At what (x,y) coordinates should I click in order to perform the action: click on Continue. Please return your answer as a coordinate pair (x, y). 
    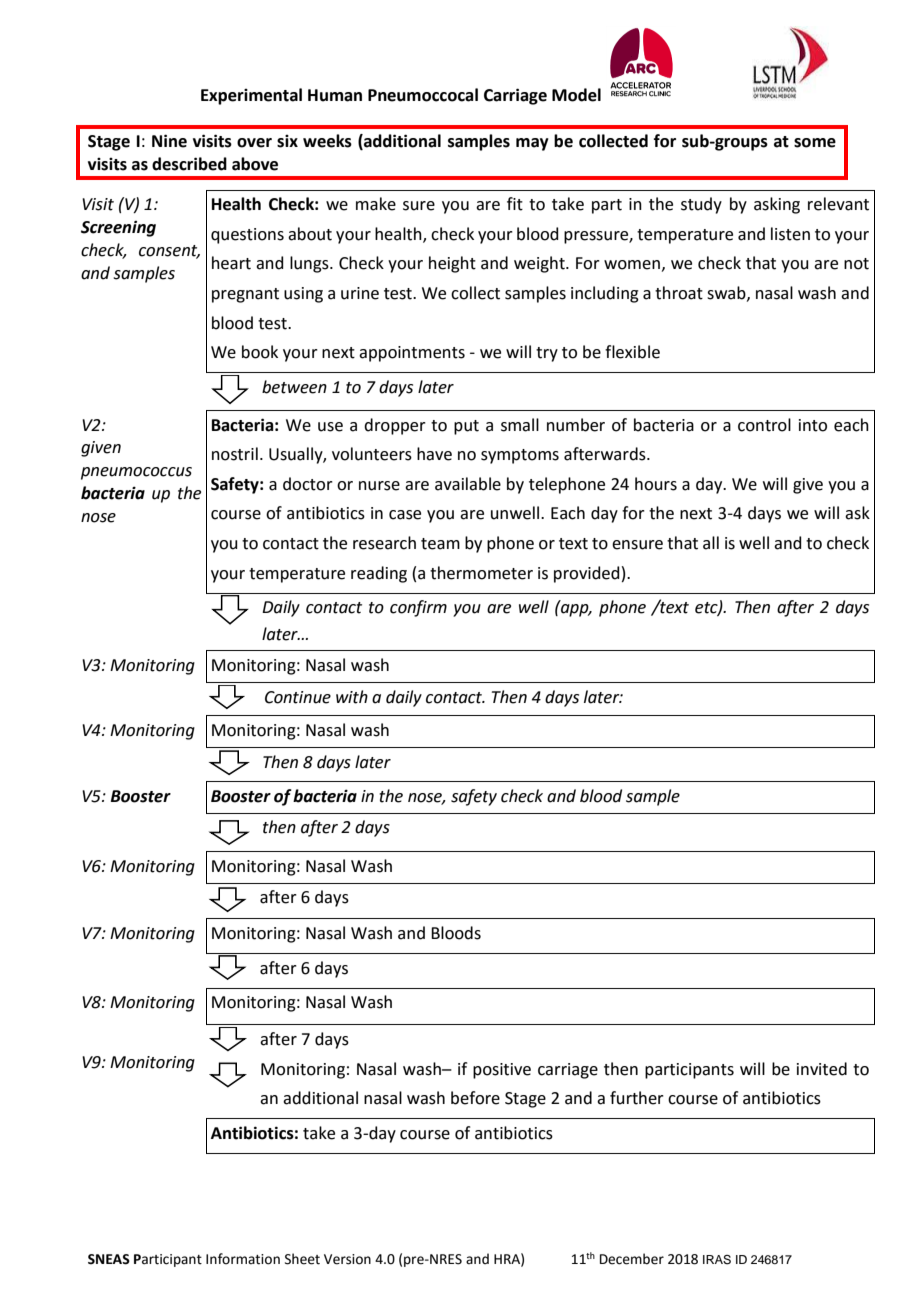
    Looking at the image, I should click on (298, 697).
